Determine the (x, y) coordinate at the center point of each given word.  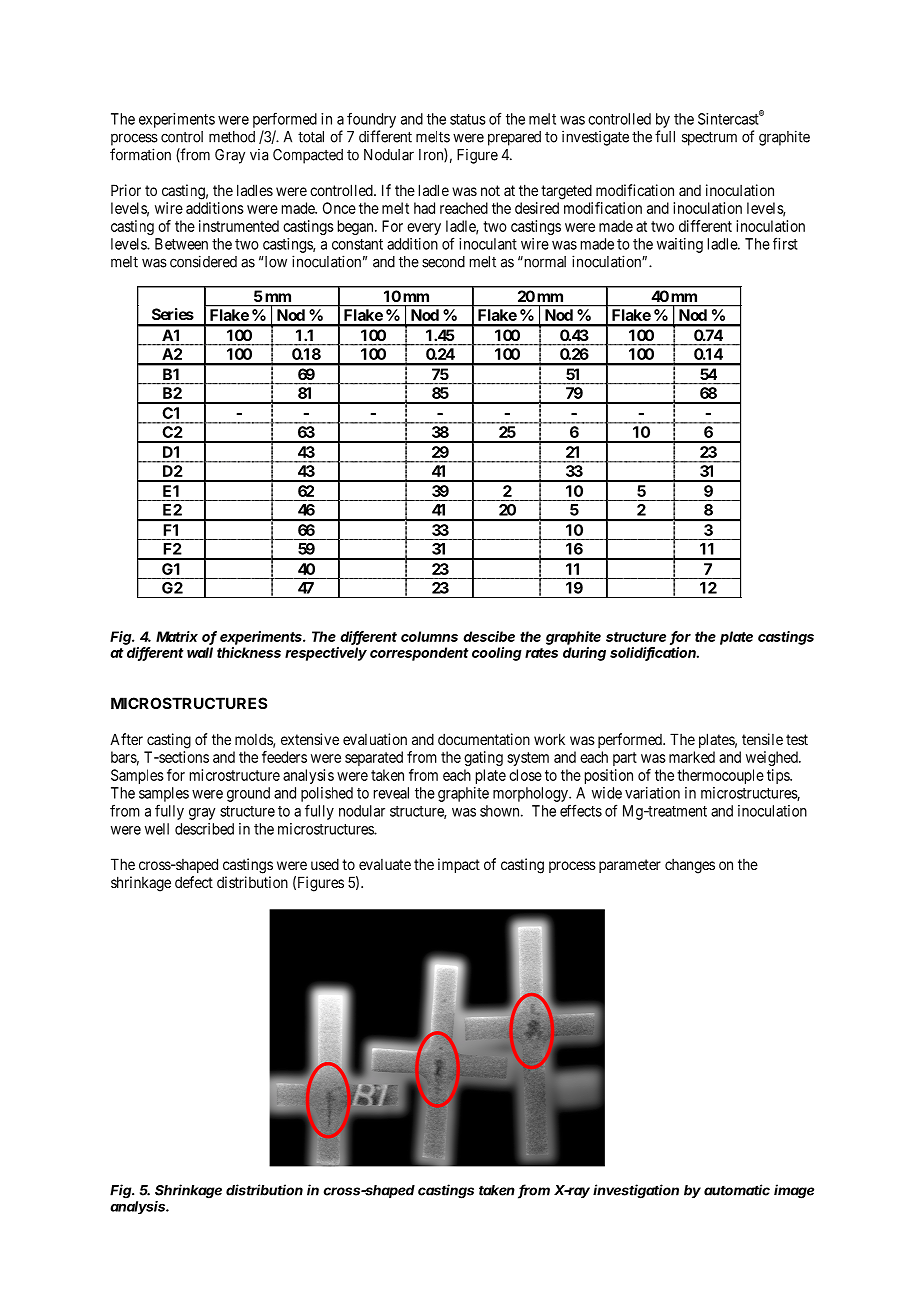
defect (194, 882)
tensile (762, 739)
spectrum (709, 138)
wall (200, 652)
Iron (433, 155)
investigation (636, 1191)
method (232, 137)
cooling (497, 654)
